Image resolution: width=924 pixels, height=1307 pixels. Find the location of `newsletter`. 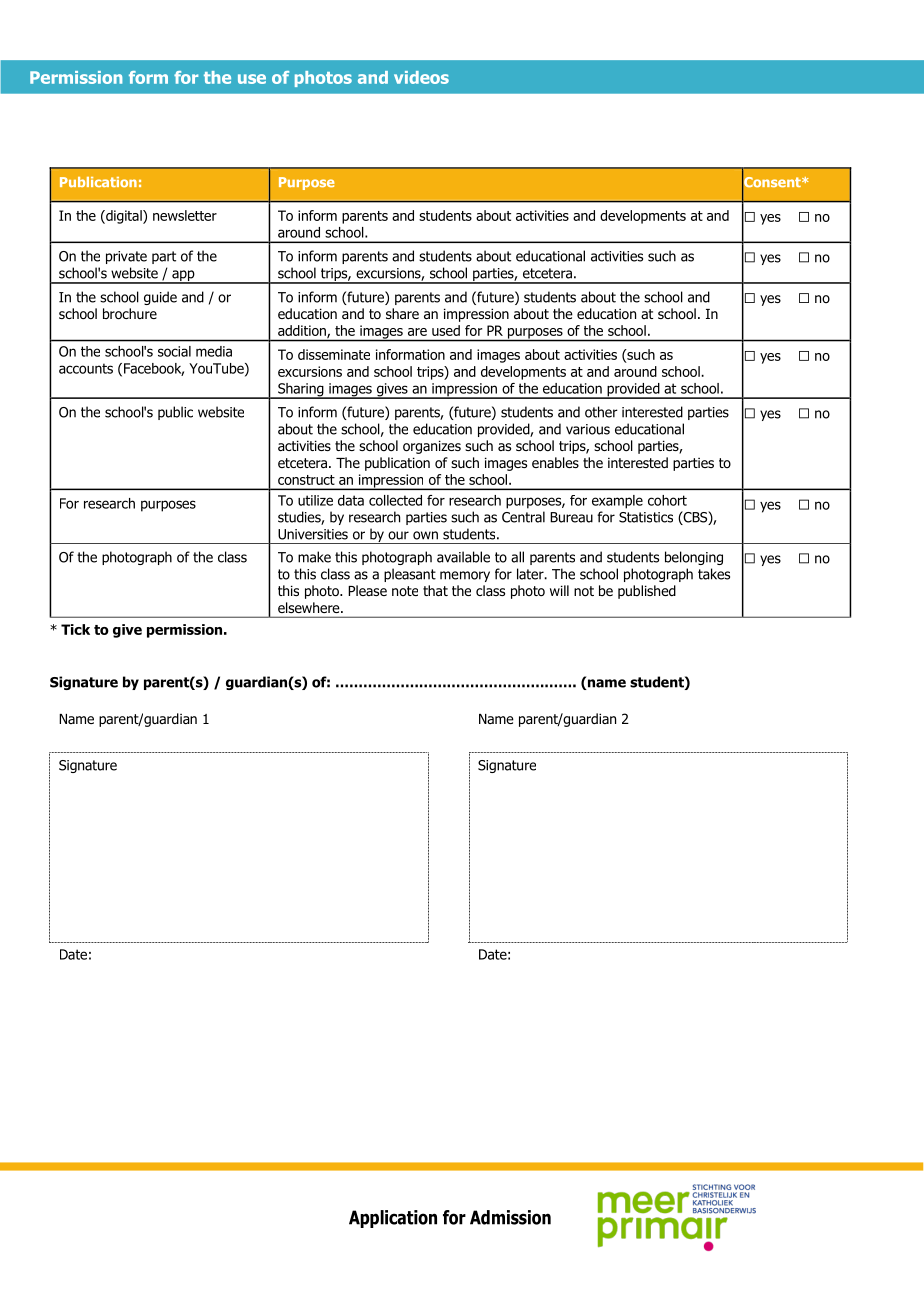

newsletter is located at coordinates (185, 215).
